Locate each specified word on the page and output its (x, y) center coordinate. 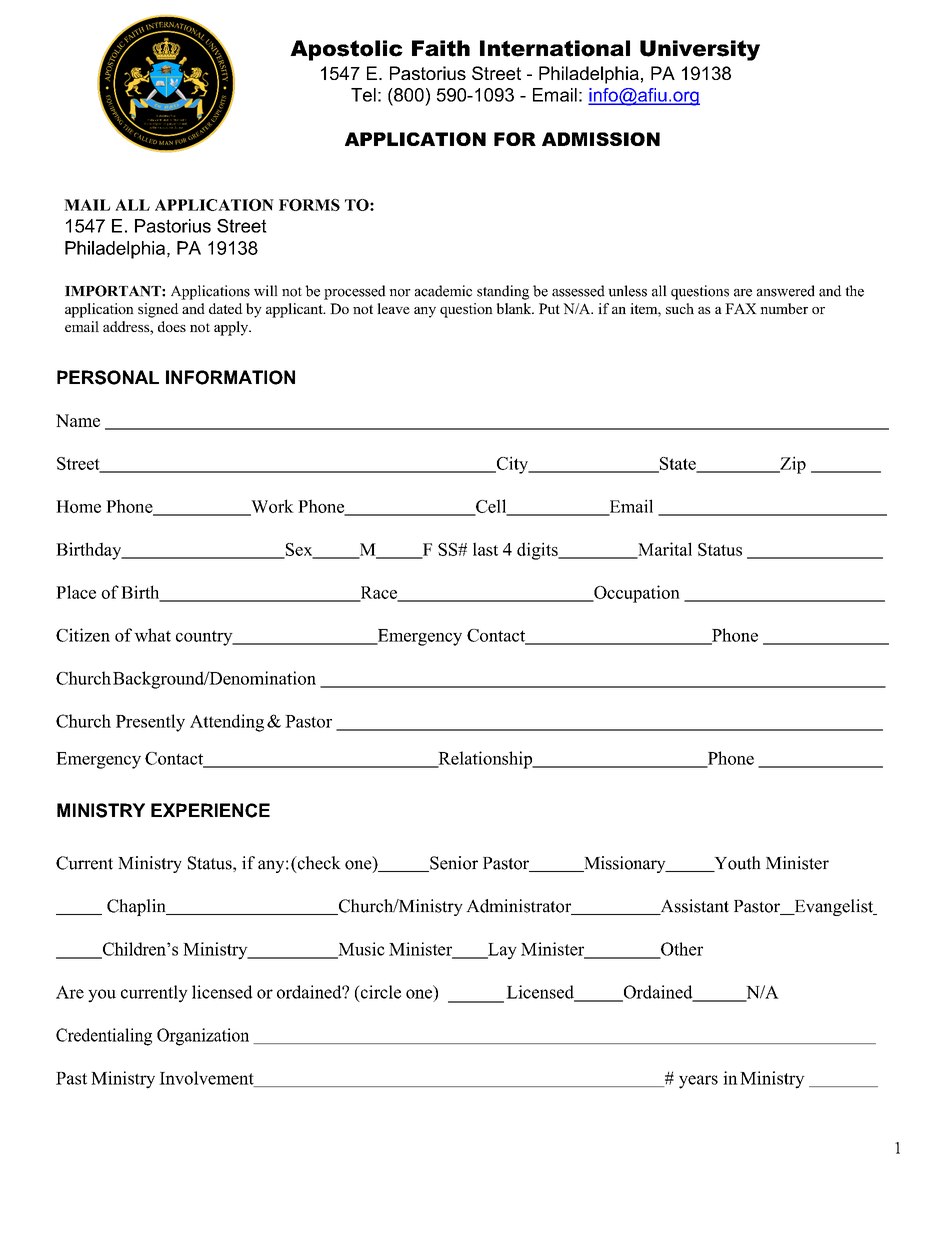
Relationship (485, 760)
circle (379, 993)
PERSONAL (108, 377)
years (698, 1082)
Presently (150, 723)
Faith (441, 48)
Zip (792, 465)
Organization (203, 1037)
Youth (736, 864)
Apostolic (346, 50)
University (700, 50)
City (512, 465)
